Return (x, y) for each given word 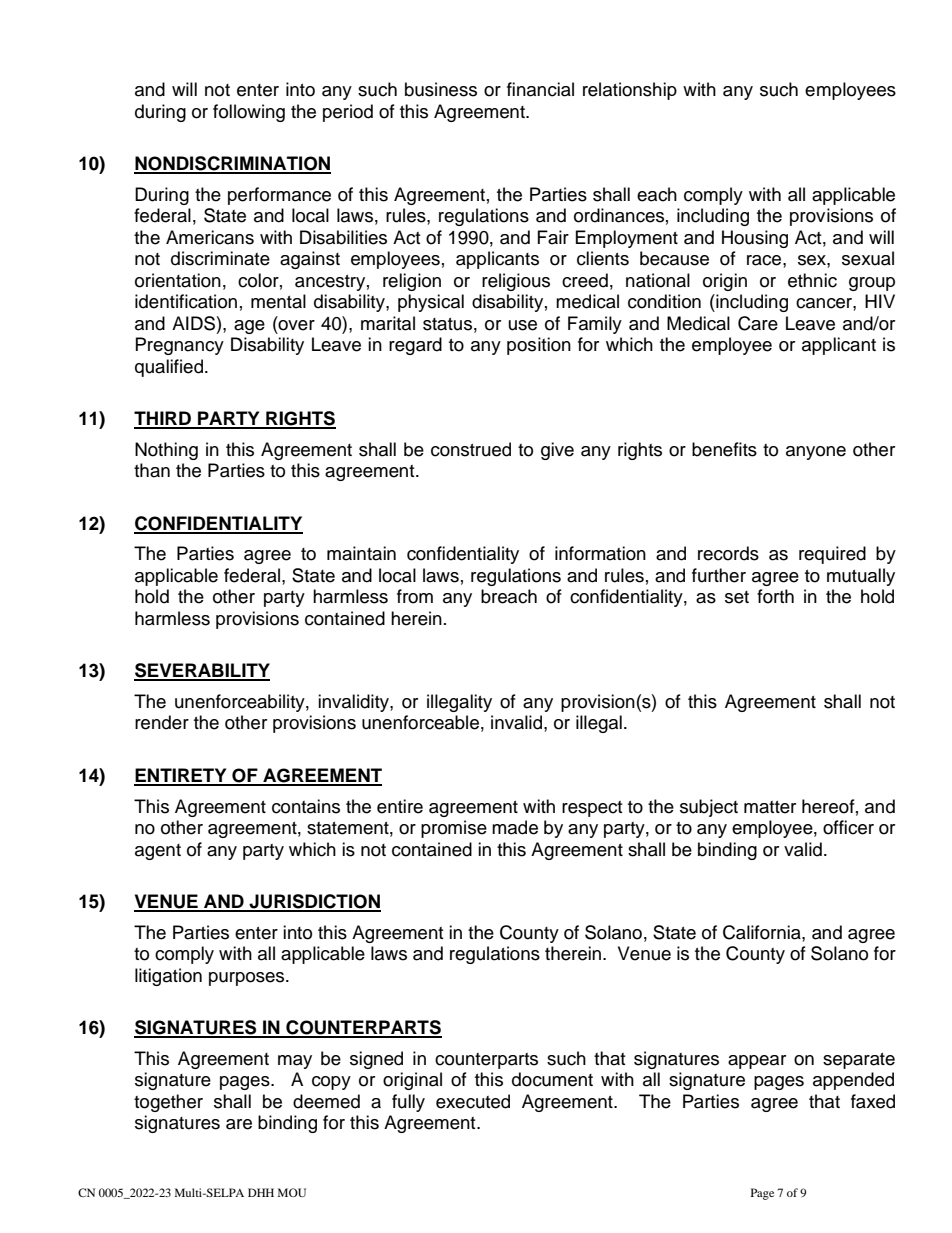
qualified (170, 368)
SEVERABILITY (202, 671)
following (249, 113)
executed (473, 1101)
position (539, 346)
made (515, 827)
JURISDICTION (314, 902)
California (763, 933)
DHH (261, 1192)
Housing (755, 239)
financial (540, 89)
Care (758, 323)
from (415, 596)
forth (775, 596)
